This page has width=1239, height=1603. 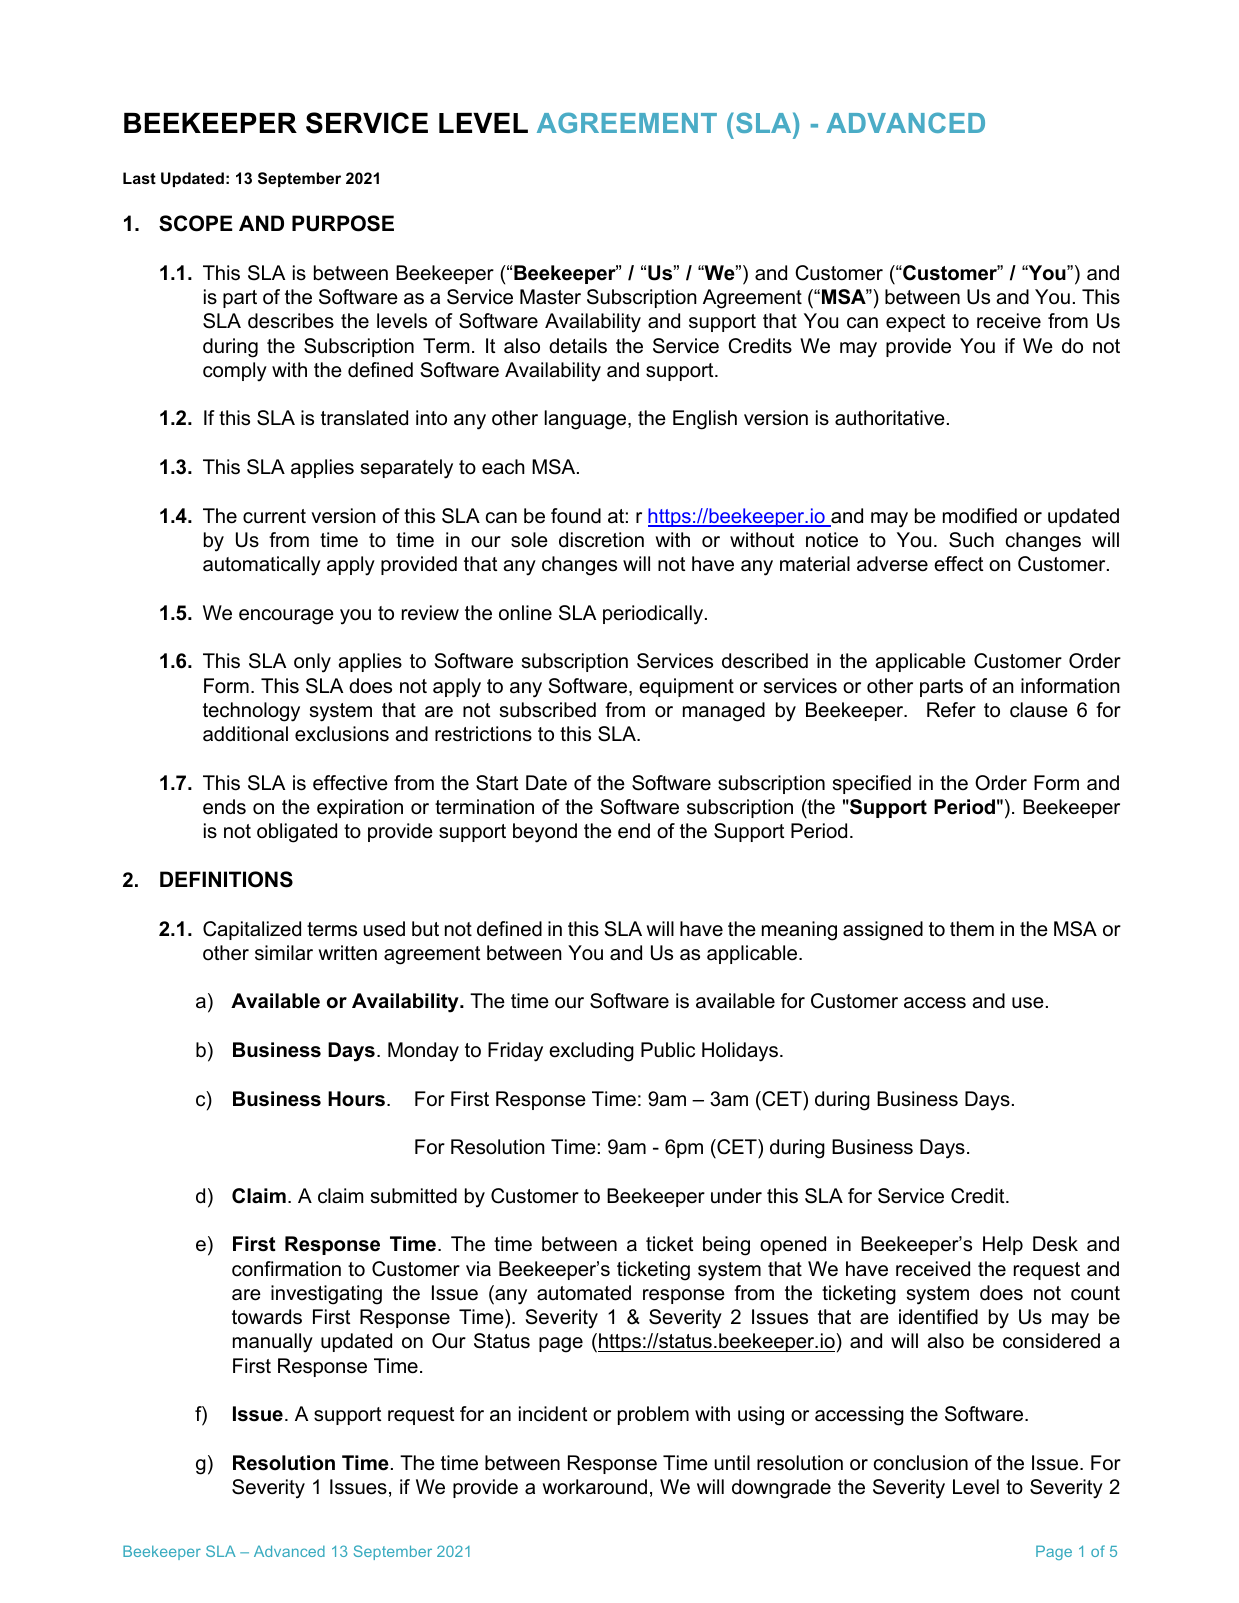 What do you see at coordinates (545, 833) in the page?
I see `beyond` at bounding box center [545, 833].
